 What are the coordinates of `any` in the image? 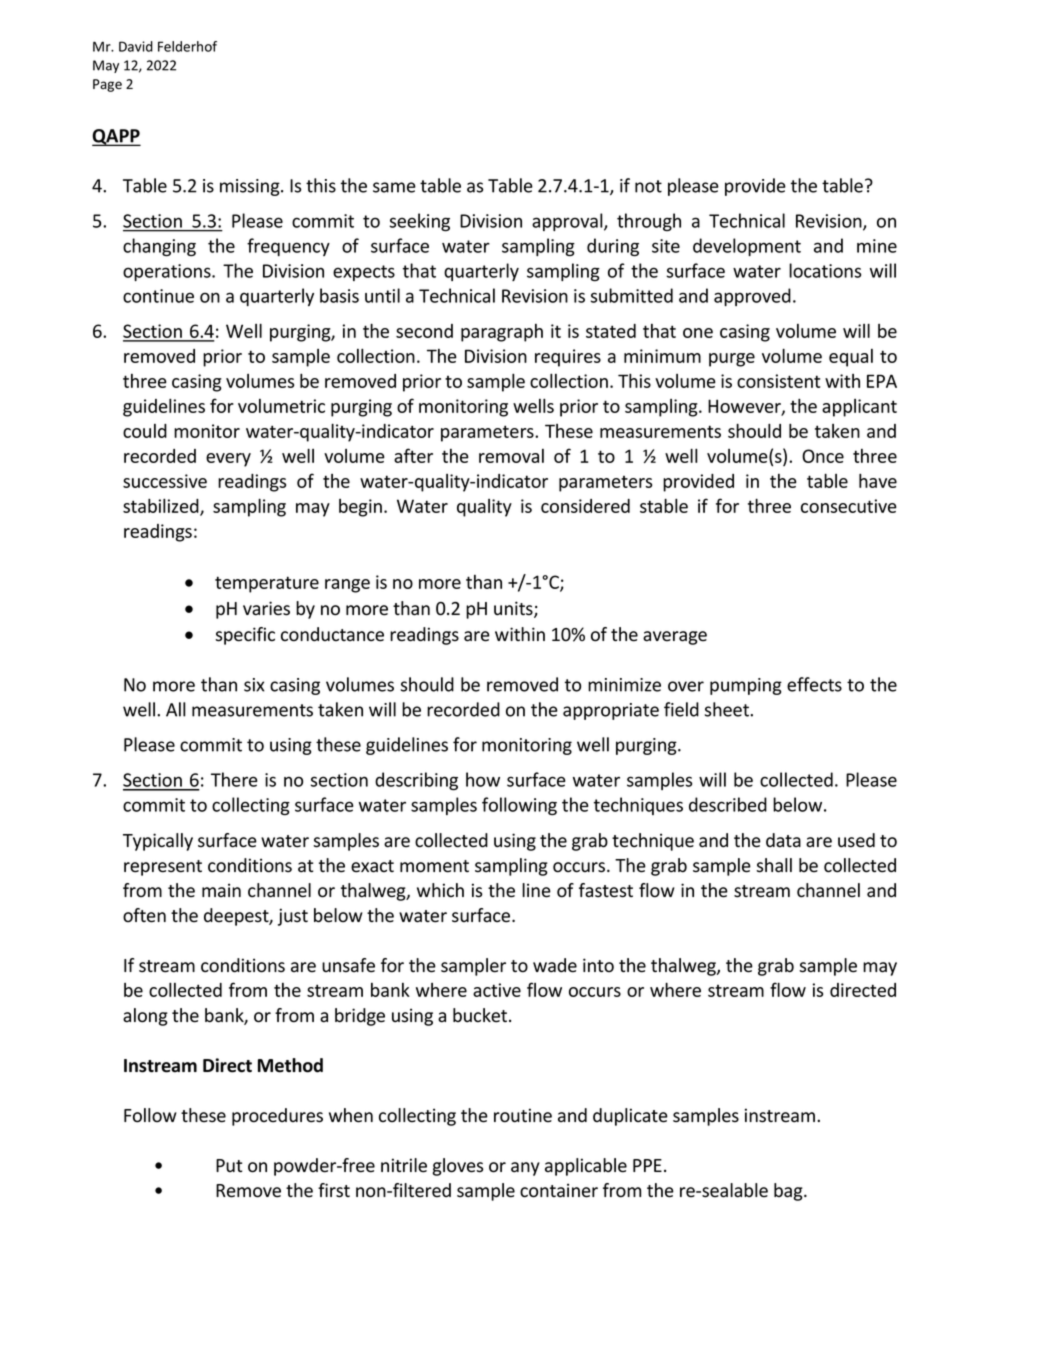 It's located at (525, 1169).
